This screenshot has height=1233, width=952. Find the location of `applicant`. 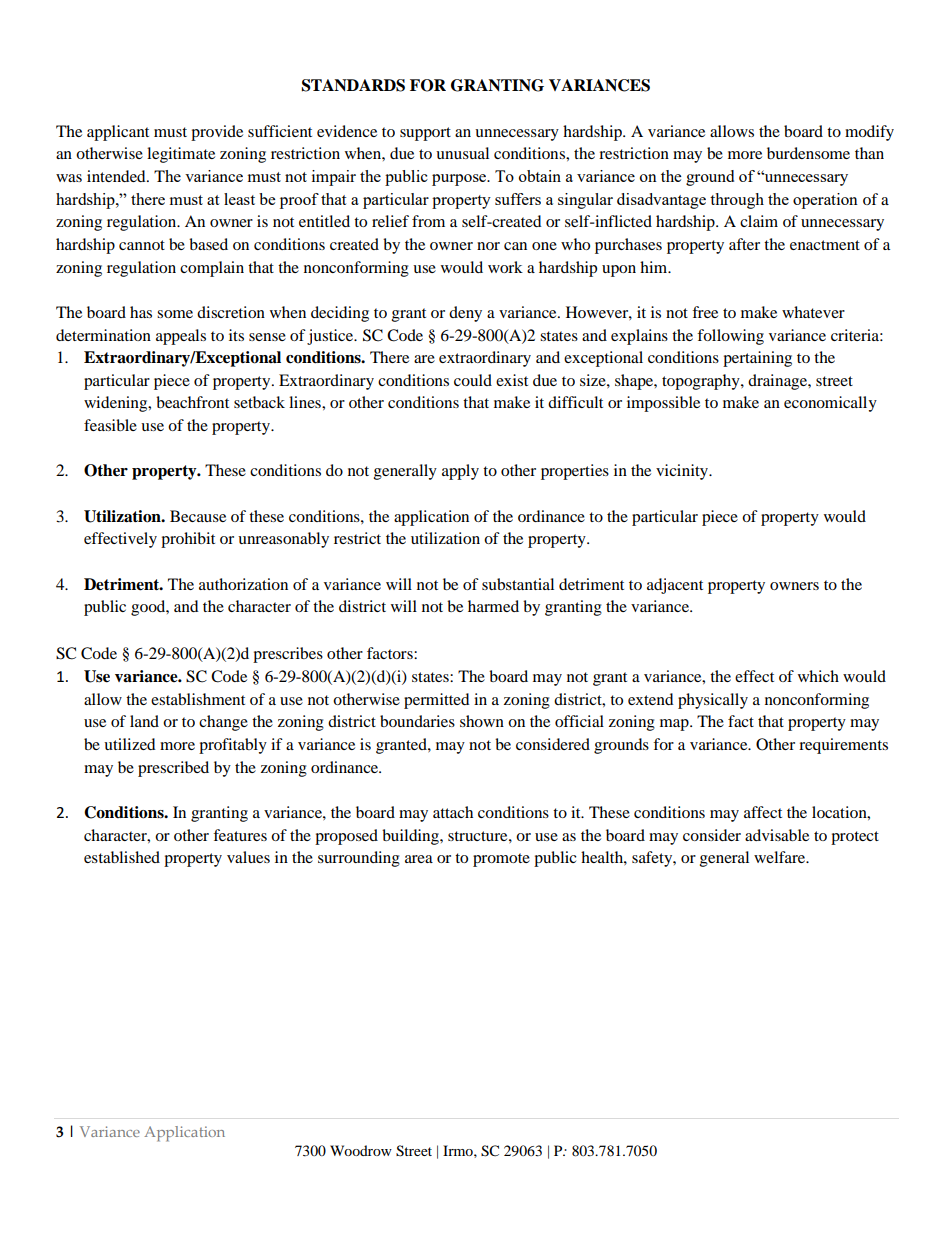

applicant is located at coordinates (118, 133).
